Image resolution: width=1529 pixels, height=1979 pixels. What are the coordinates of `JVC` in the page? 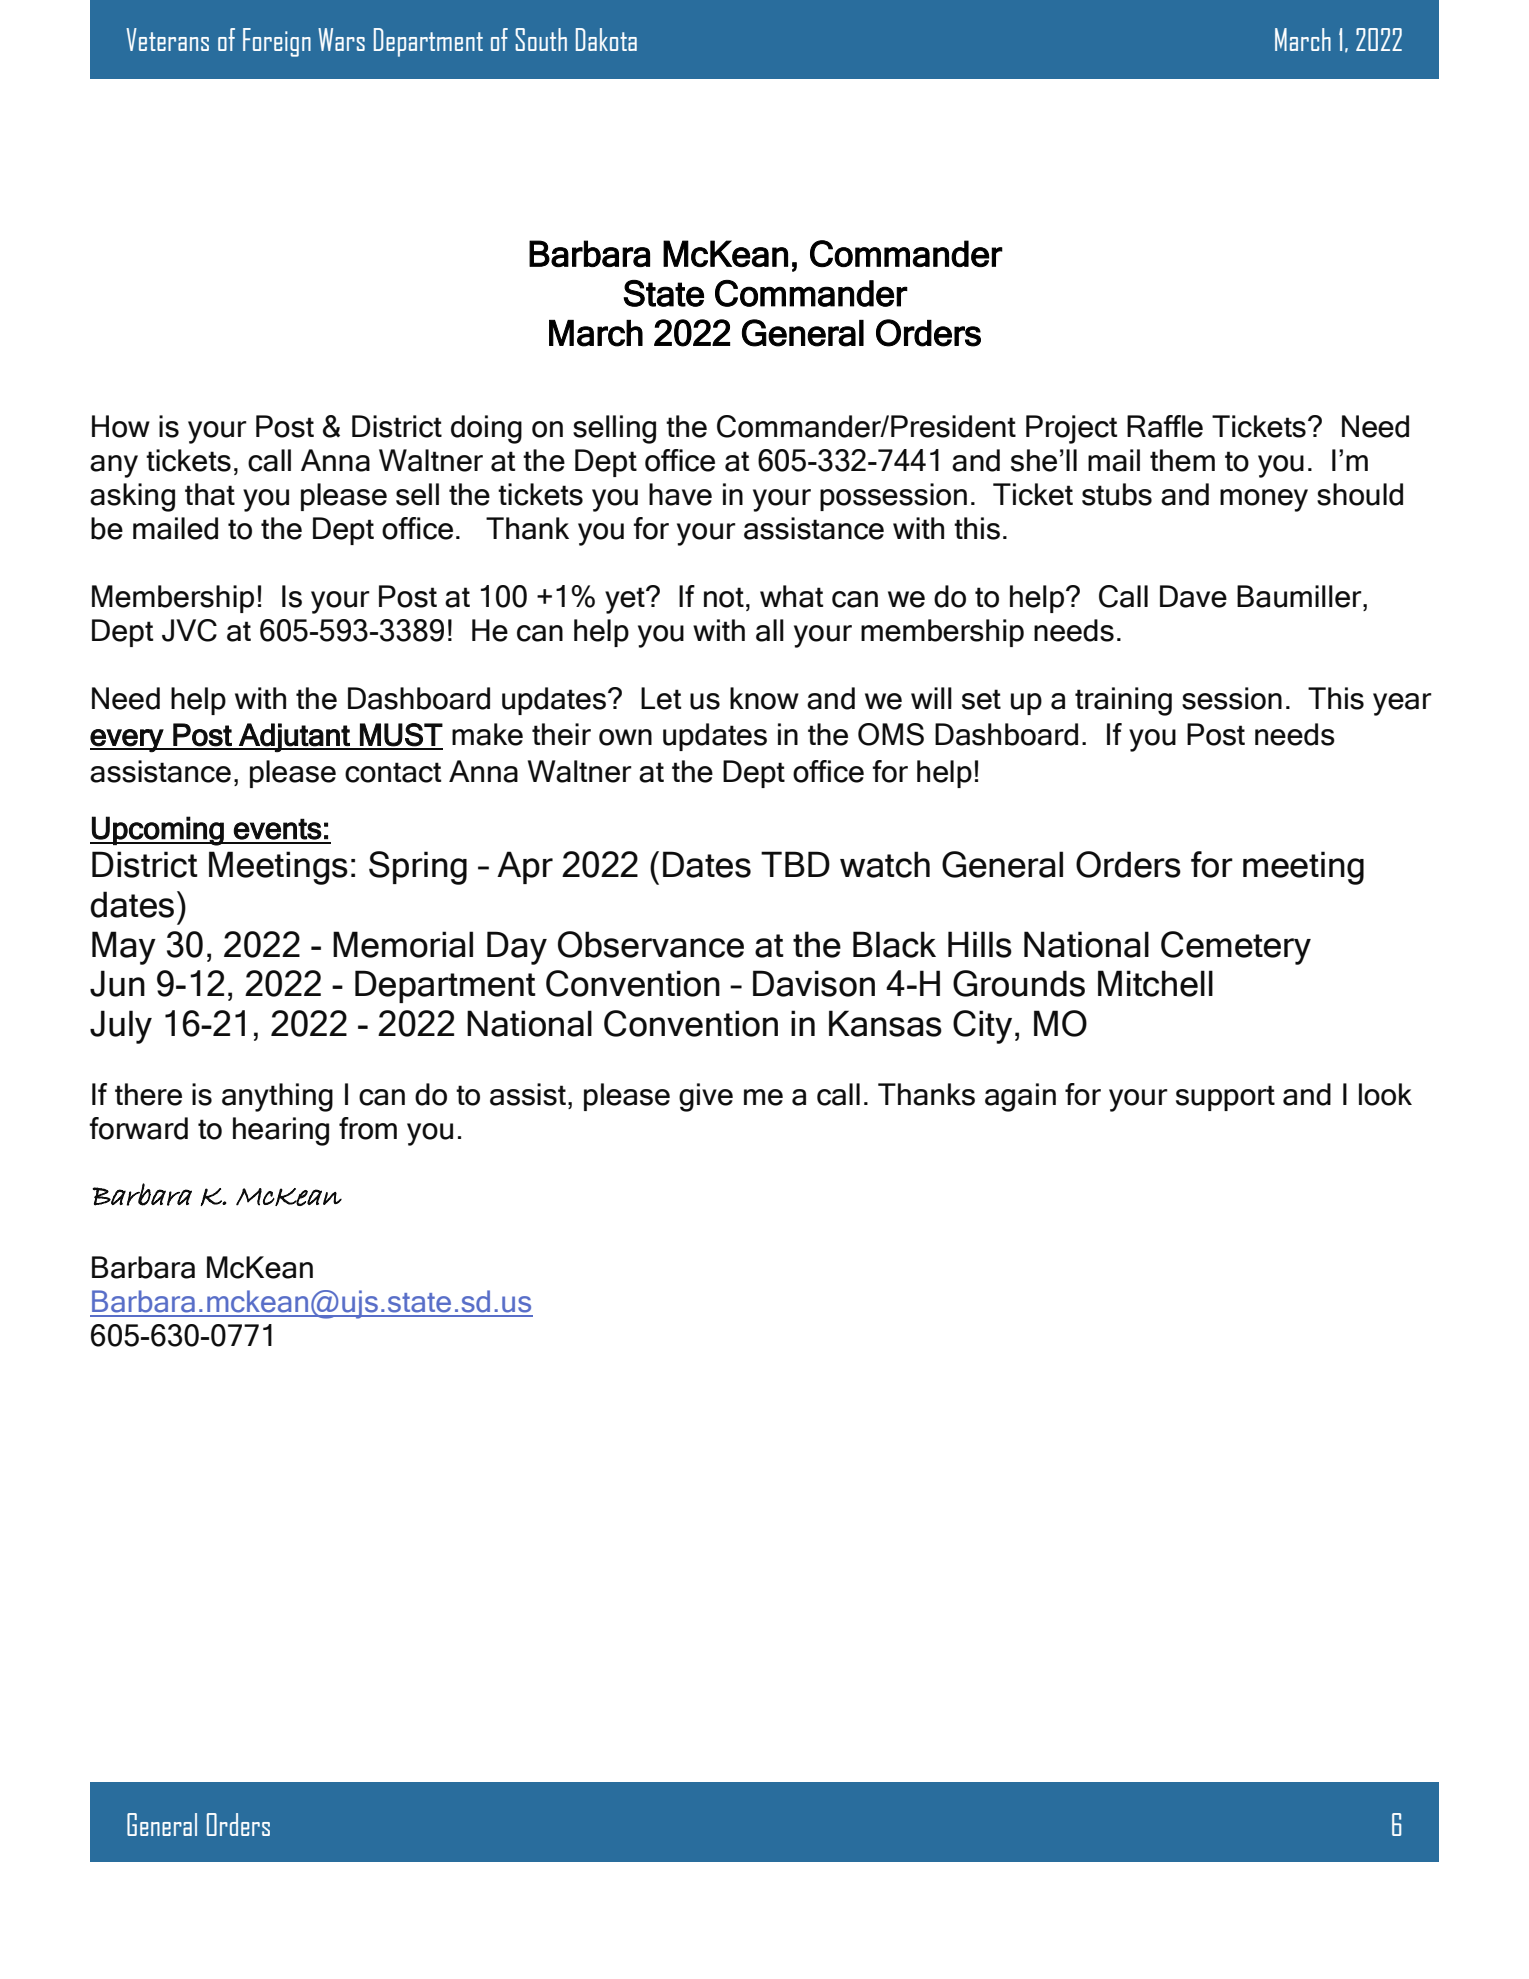 It's located at (189, 630).
